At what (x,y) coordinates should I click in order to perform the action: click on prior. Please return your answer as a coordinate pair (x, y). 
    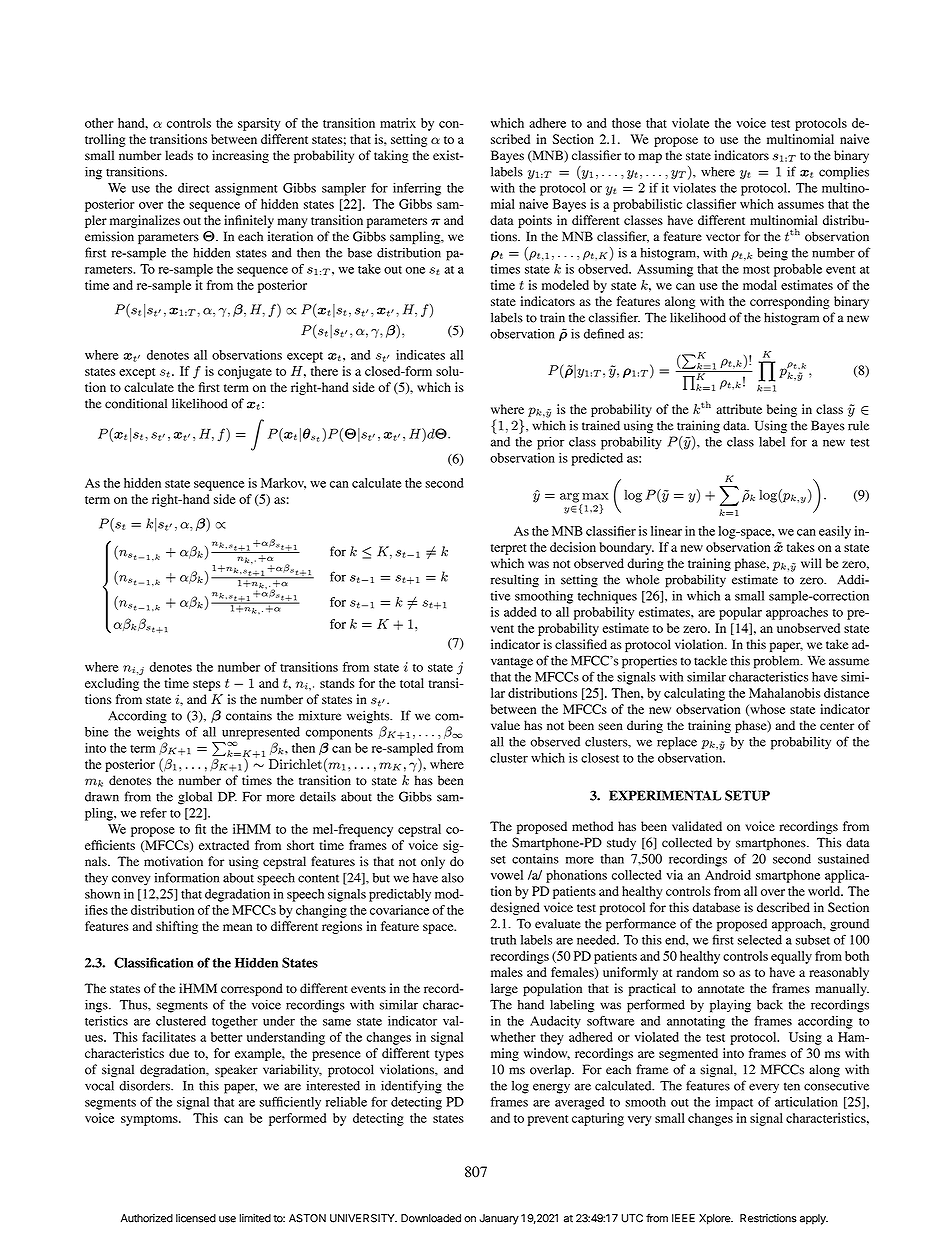
    Looking at the image, I should click on (550, 443).
